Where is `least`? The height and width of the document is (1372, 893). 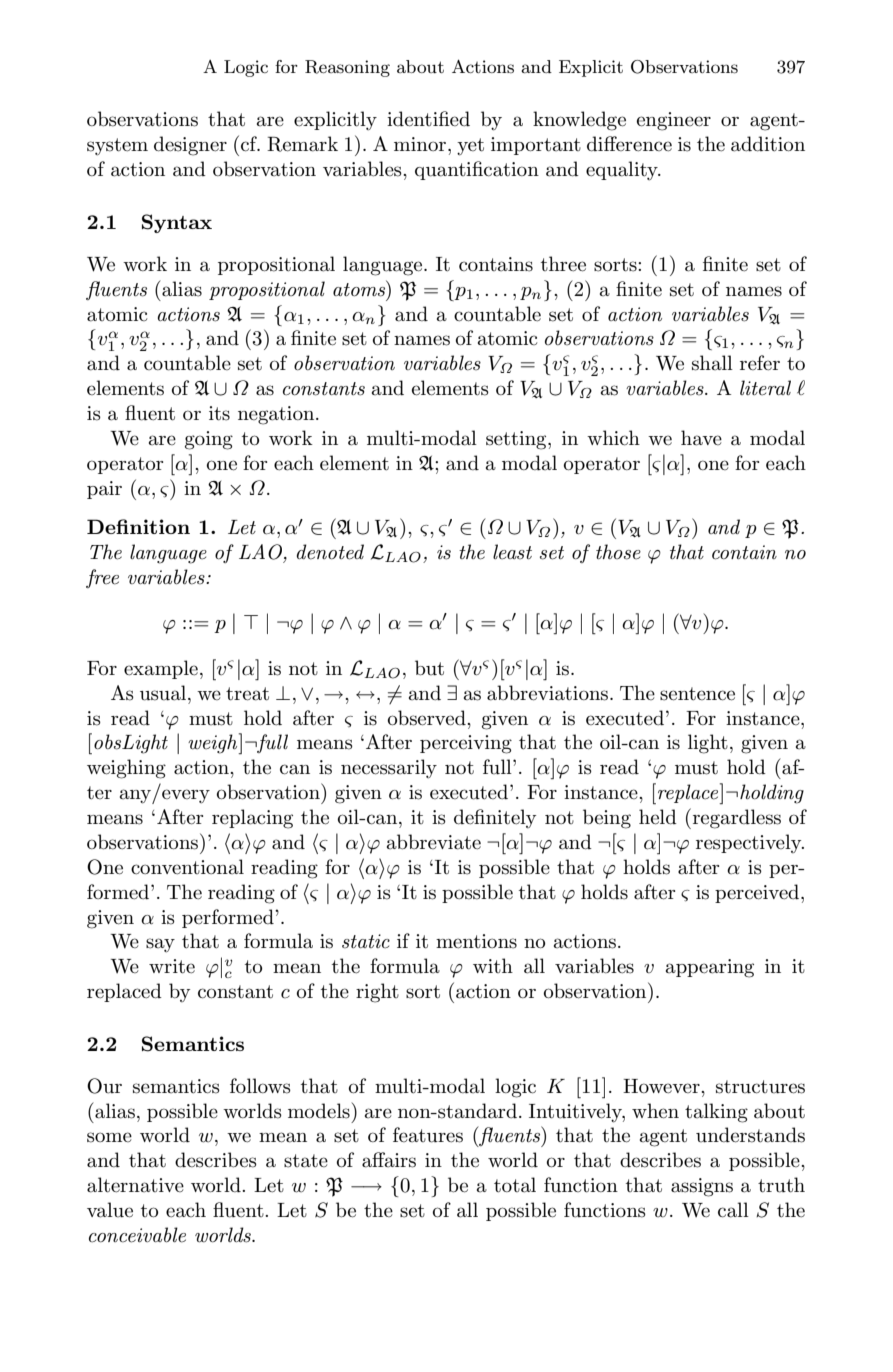 least is located at coordinates (512, 552).
